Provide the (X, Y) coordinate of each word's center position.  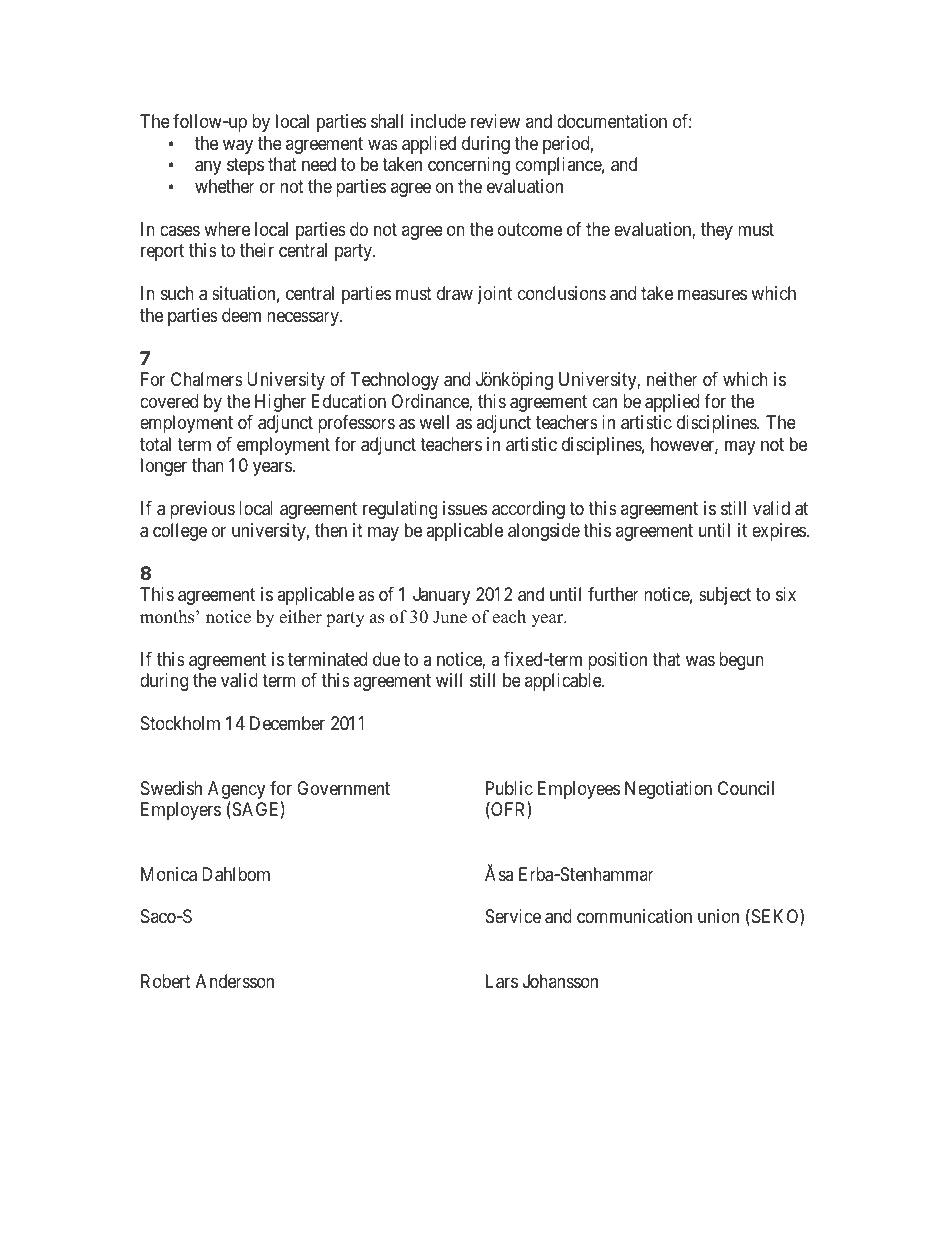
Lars (502, 981)
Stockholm (180, 723)
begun (741, 661)
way (238, 146)
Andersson (235, 981)
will (449, 680)
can (605, 402)
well (434, 422)
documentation (612, 121)
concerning (469, 166)
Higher (280, 403)
